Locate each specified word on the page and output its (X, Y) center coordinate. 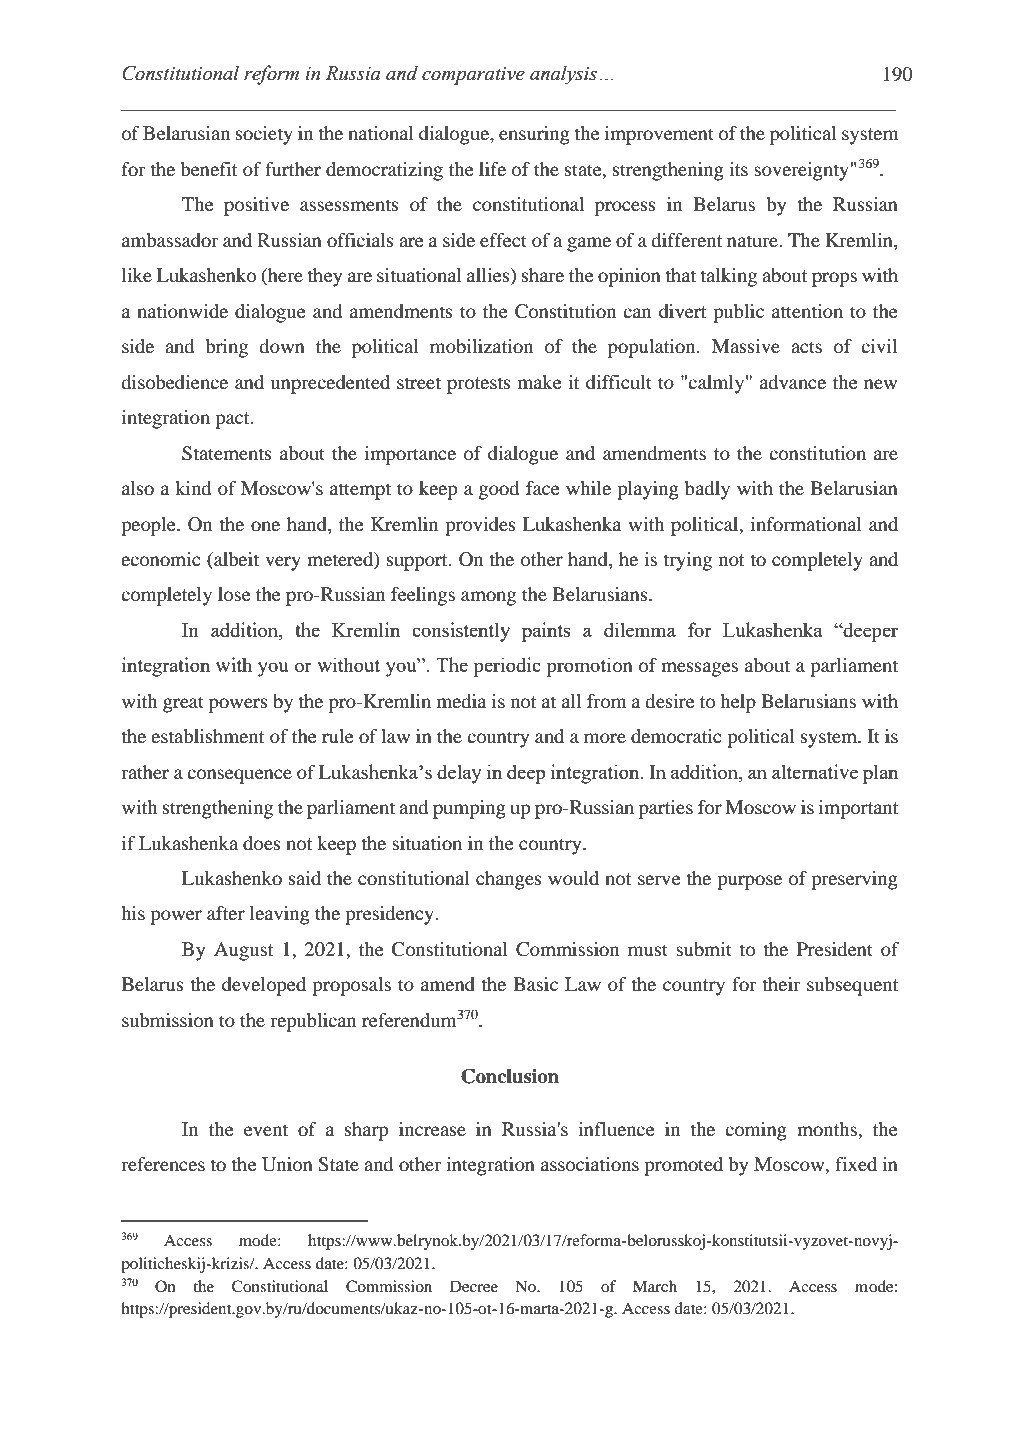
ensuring (534, 135)
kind (193, 488)
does (262, 843)
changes (509, 880)
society (264, 135)
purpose (749, 882)
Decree (474, 1286)
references (163, 1164)
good (499, 490)
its (738, 169)
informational (806, 524)
